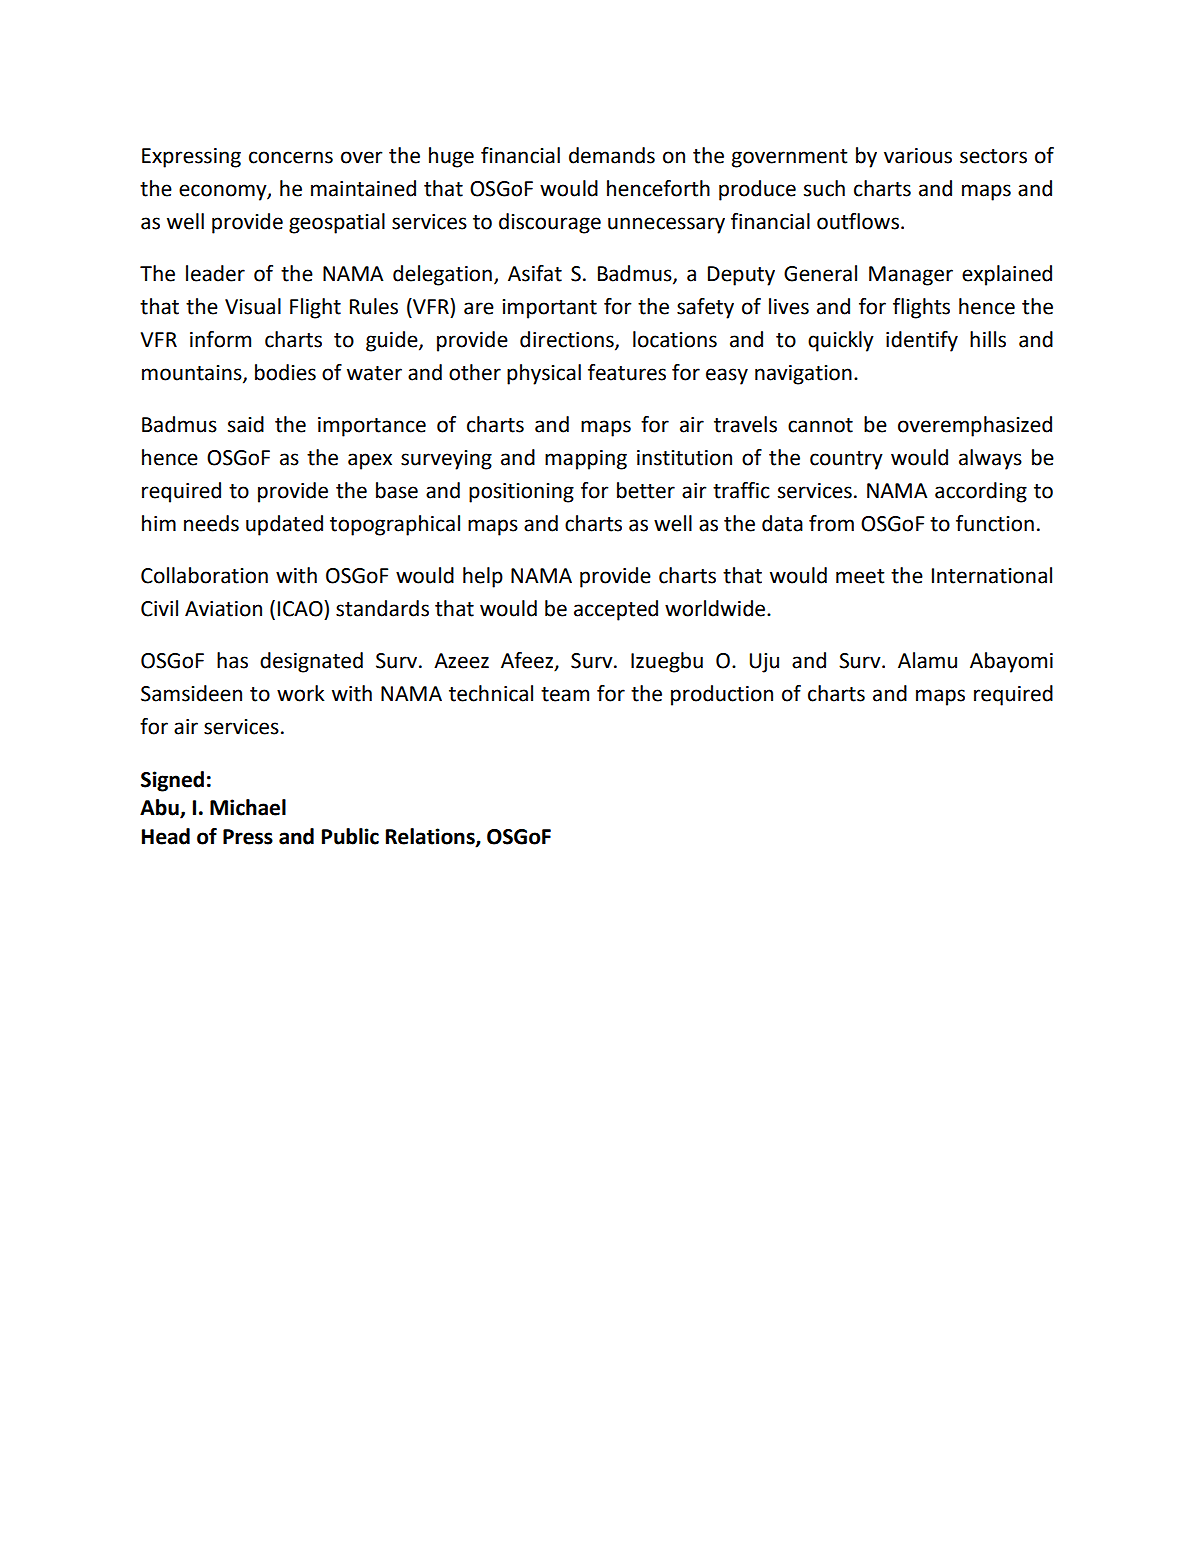 The image size is (1195, 1546). I want to click on positioning, so click(521, 493).
